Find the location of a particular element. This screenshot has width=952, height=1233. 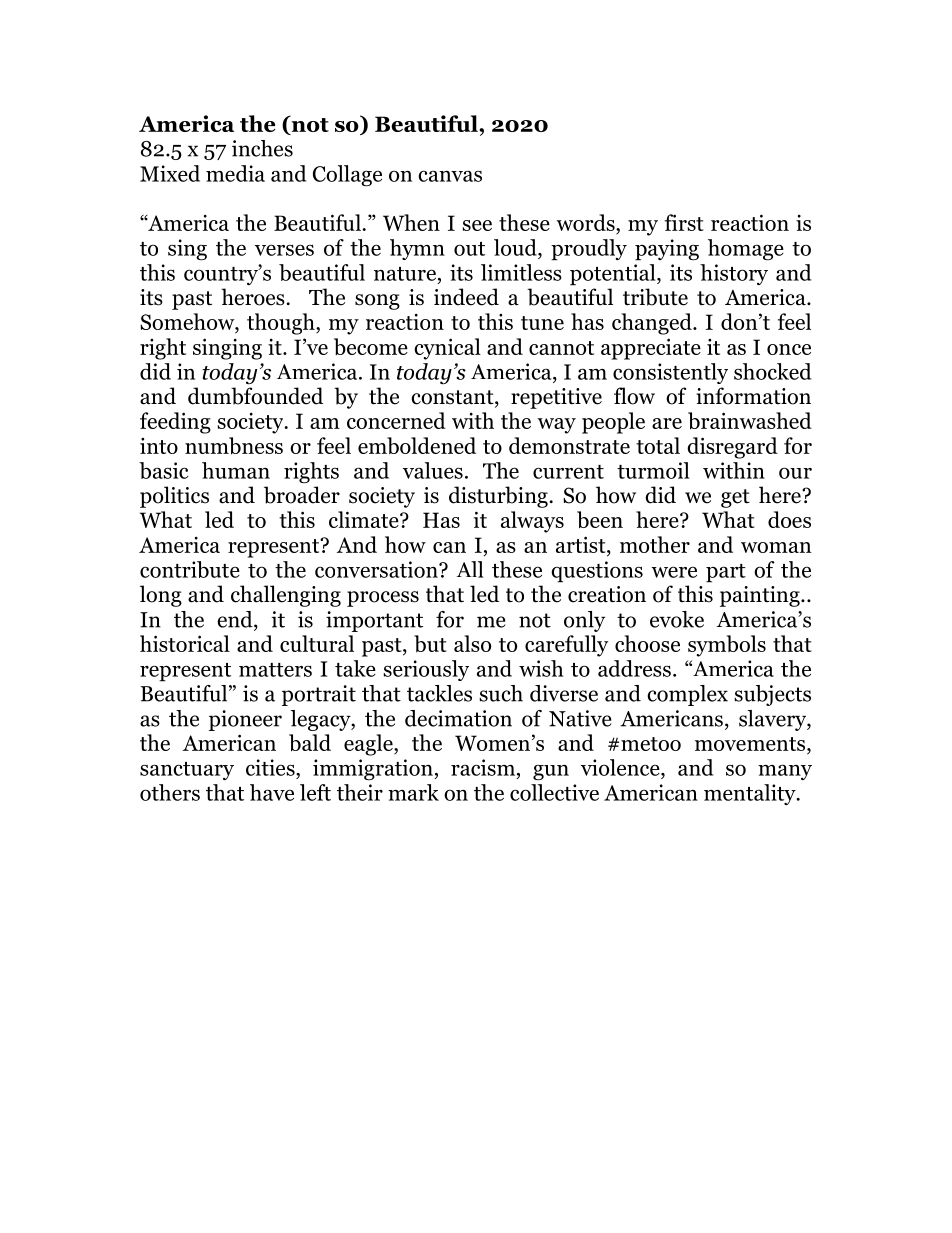

repetitive is located at coordinates (556, 398).
